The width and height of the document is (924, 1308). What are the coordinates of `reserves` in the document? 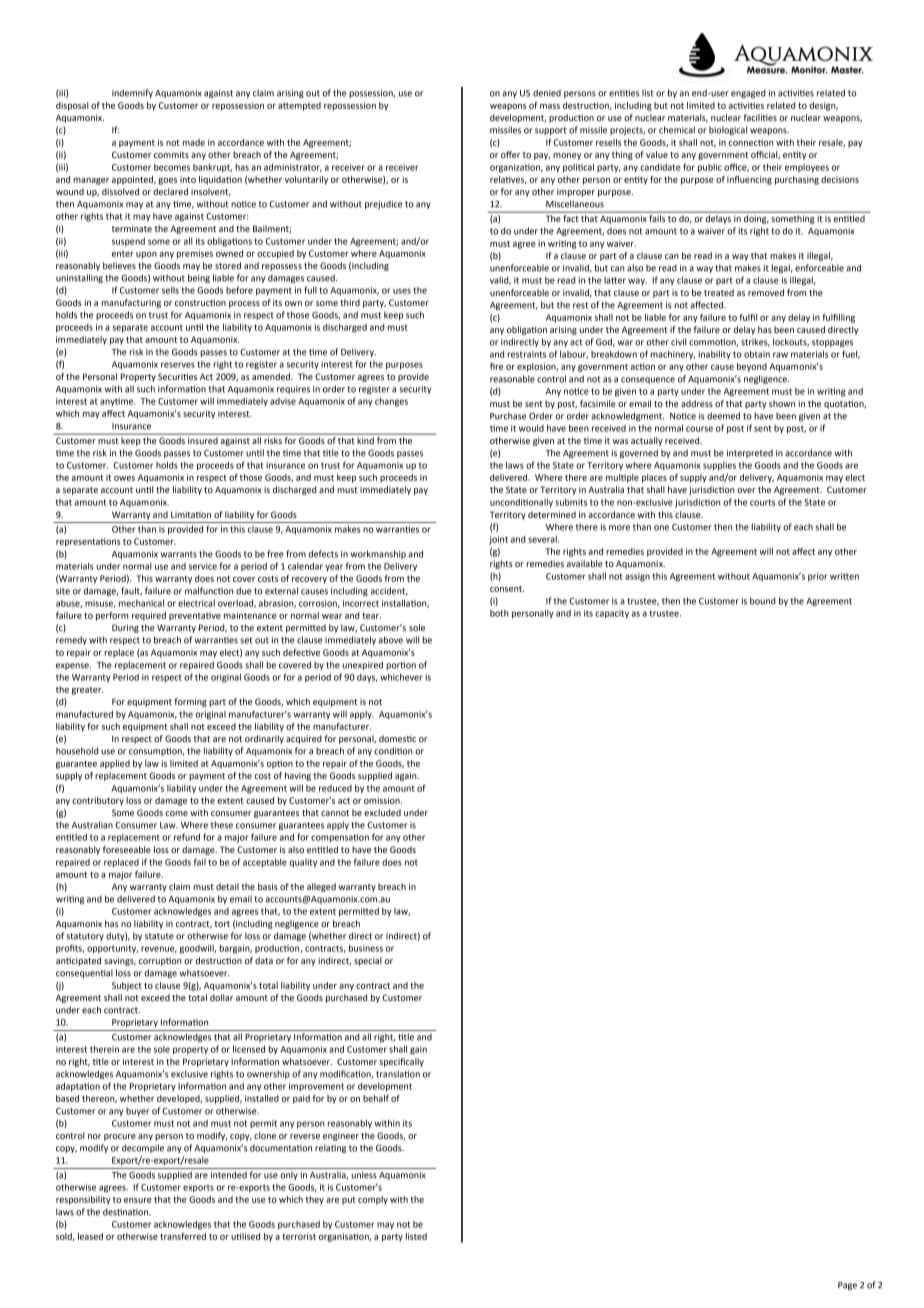 It's located at (178, 365).
